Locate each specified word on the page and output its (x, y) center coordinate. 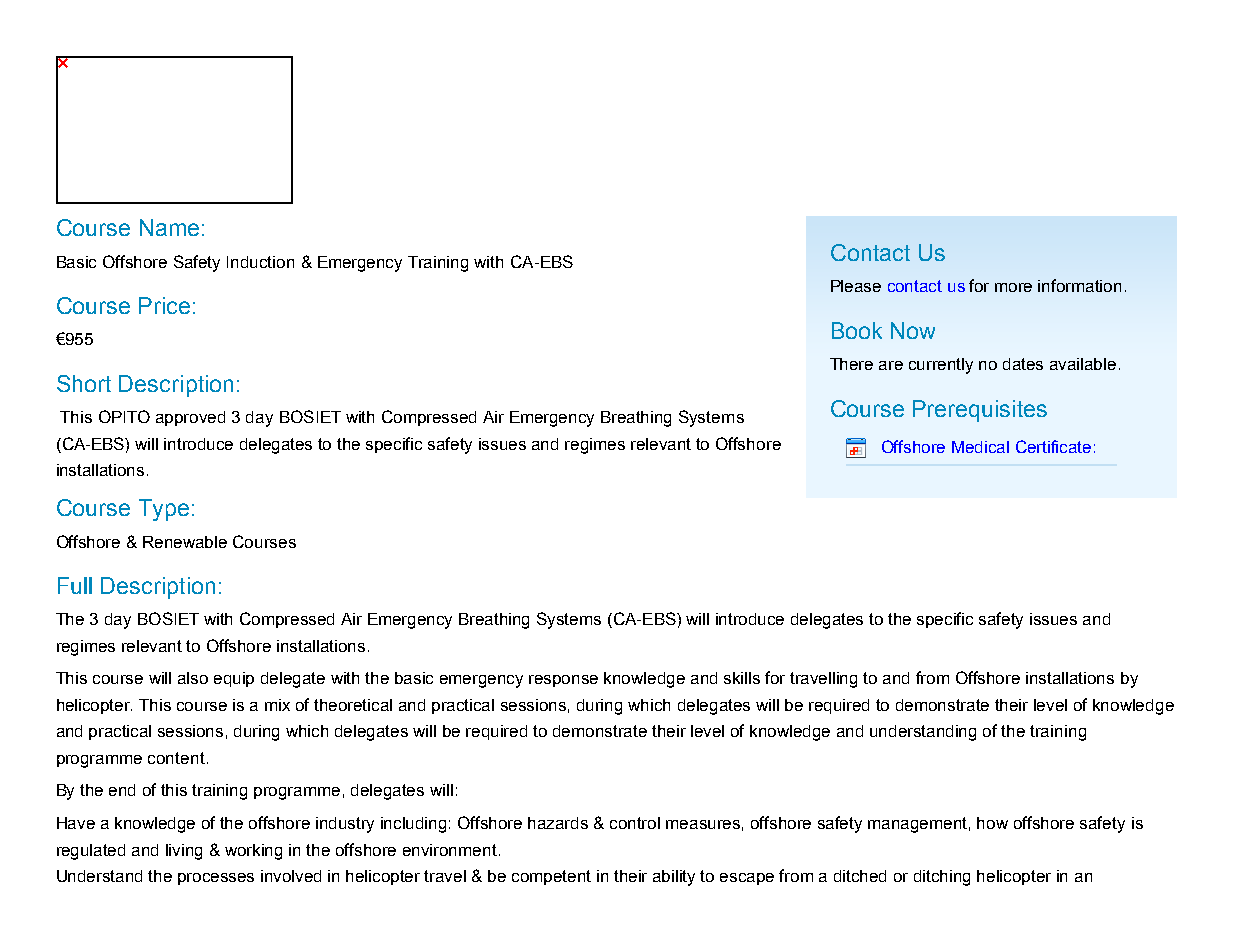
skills (742, 678)
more (1013, 287)
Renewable (185, 542)
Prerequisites (980, 411)
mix (277, 705)
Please (856, 286)
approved (190, 418)
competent (551, 877)
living (184, 852)
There (851, 364)
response (563, 681)
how (992, 823)
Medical (980, 447)
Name (169, 227)
